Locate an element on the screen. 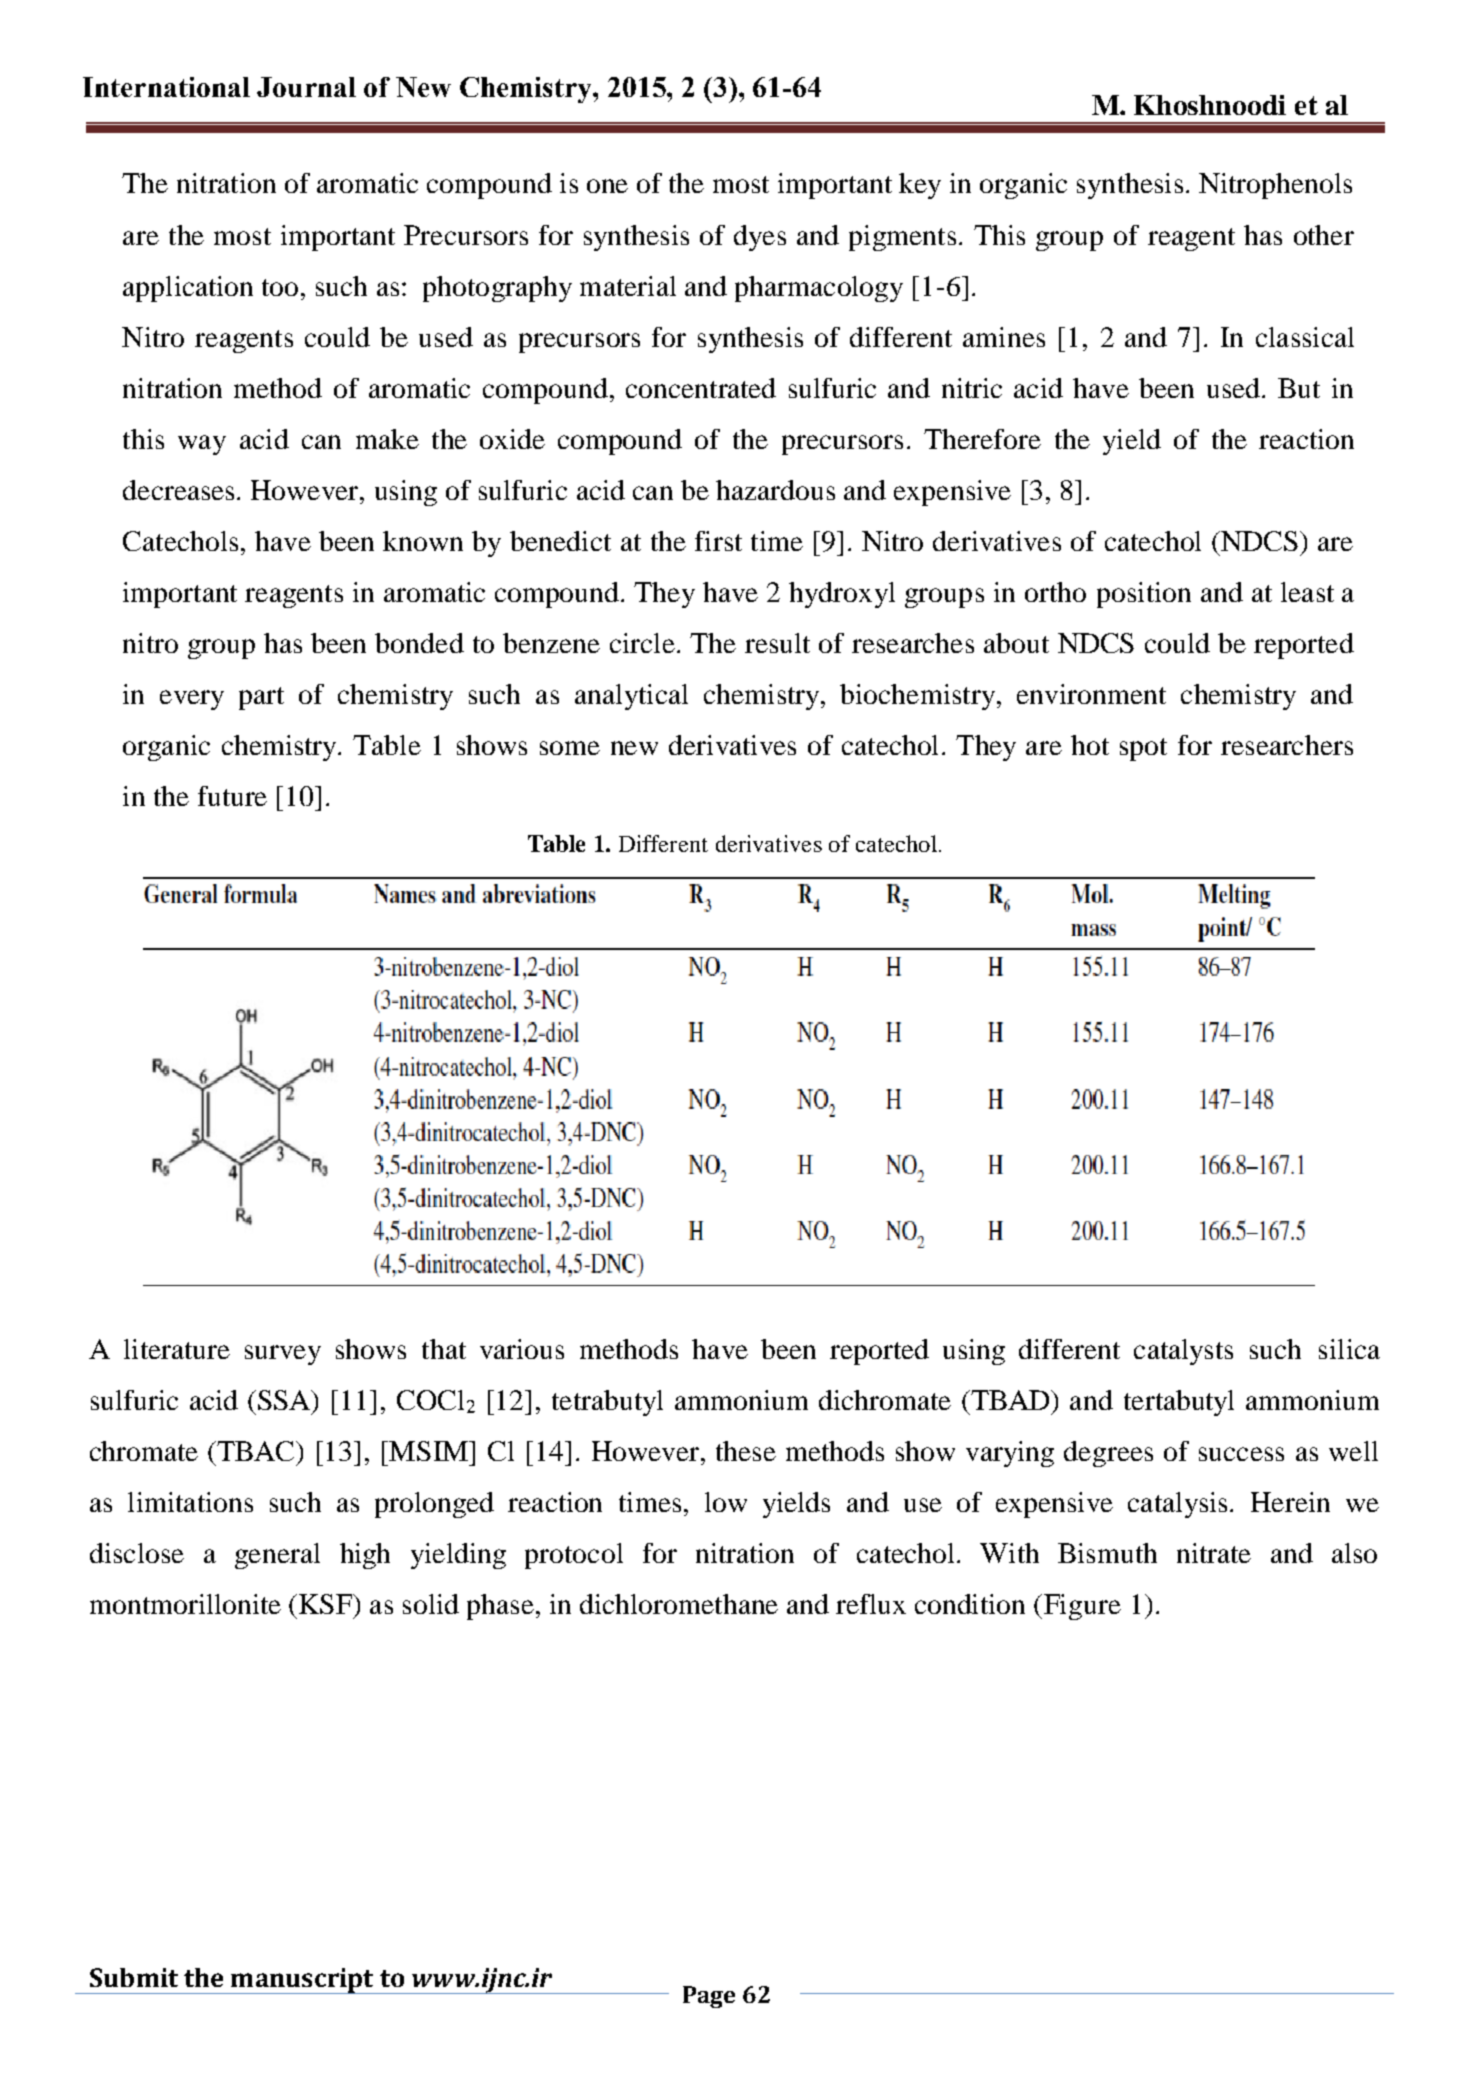 This screenshot has width=1469, height=2076. manuscript is located at coordinates (302, 1981).
